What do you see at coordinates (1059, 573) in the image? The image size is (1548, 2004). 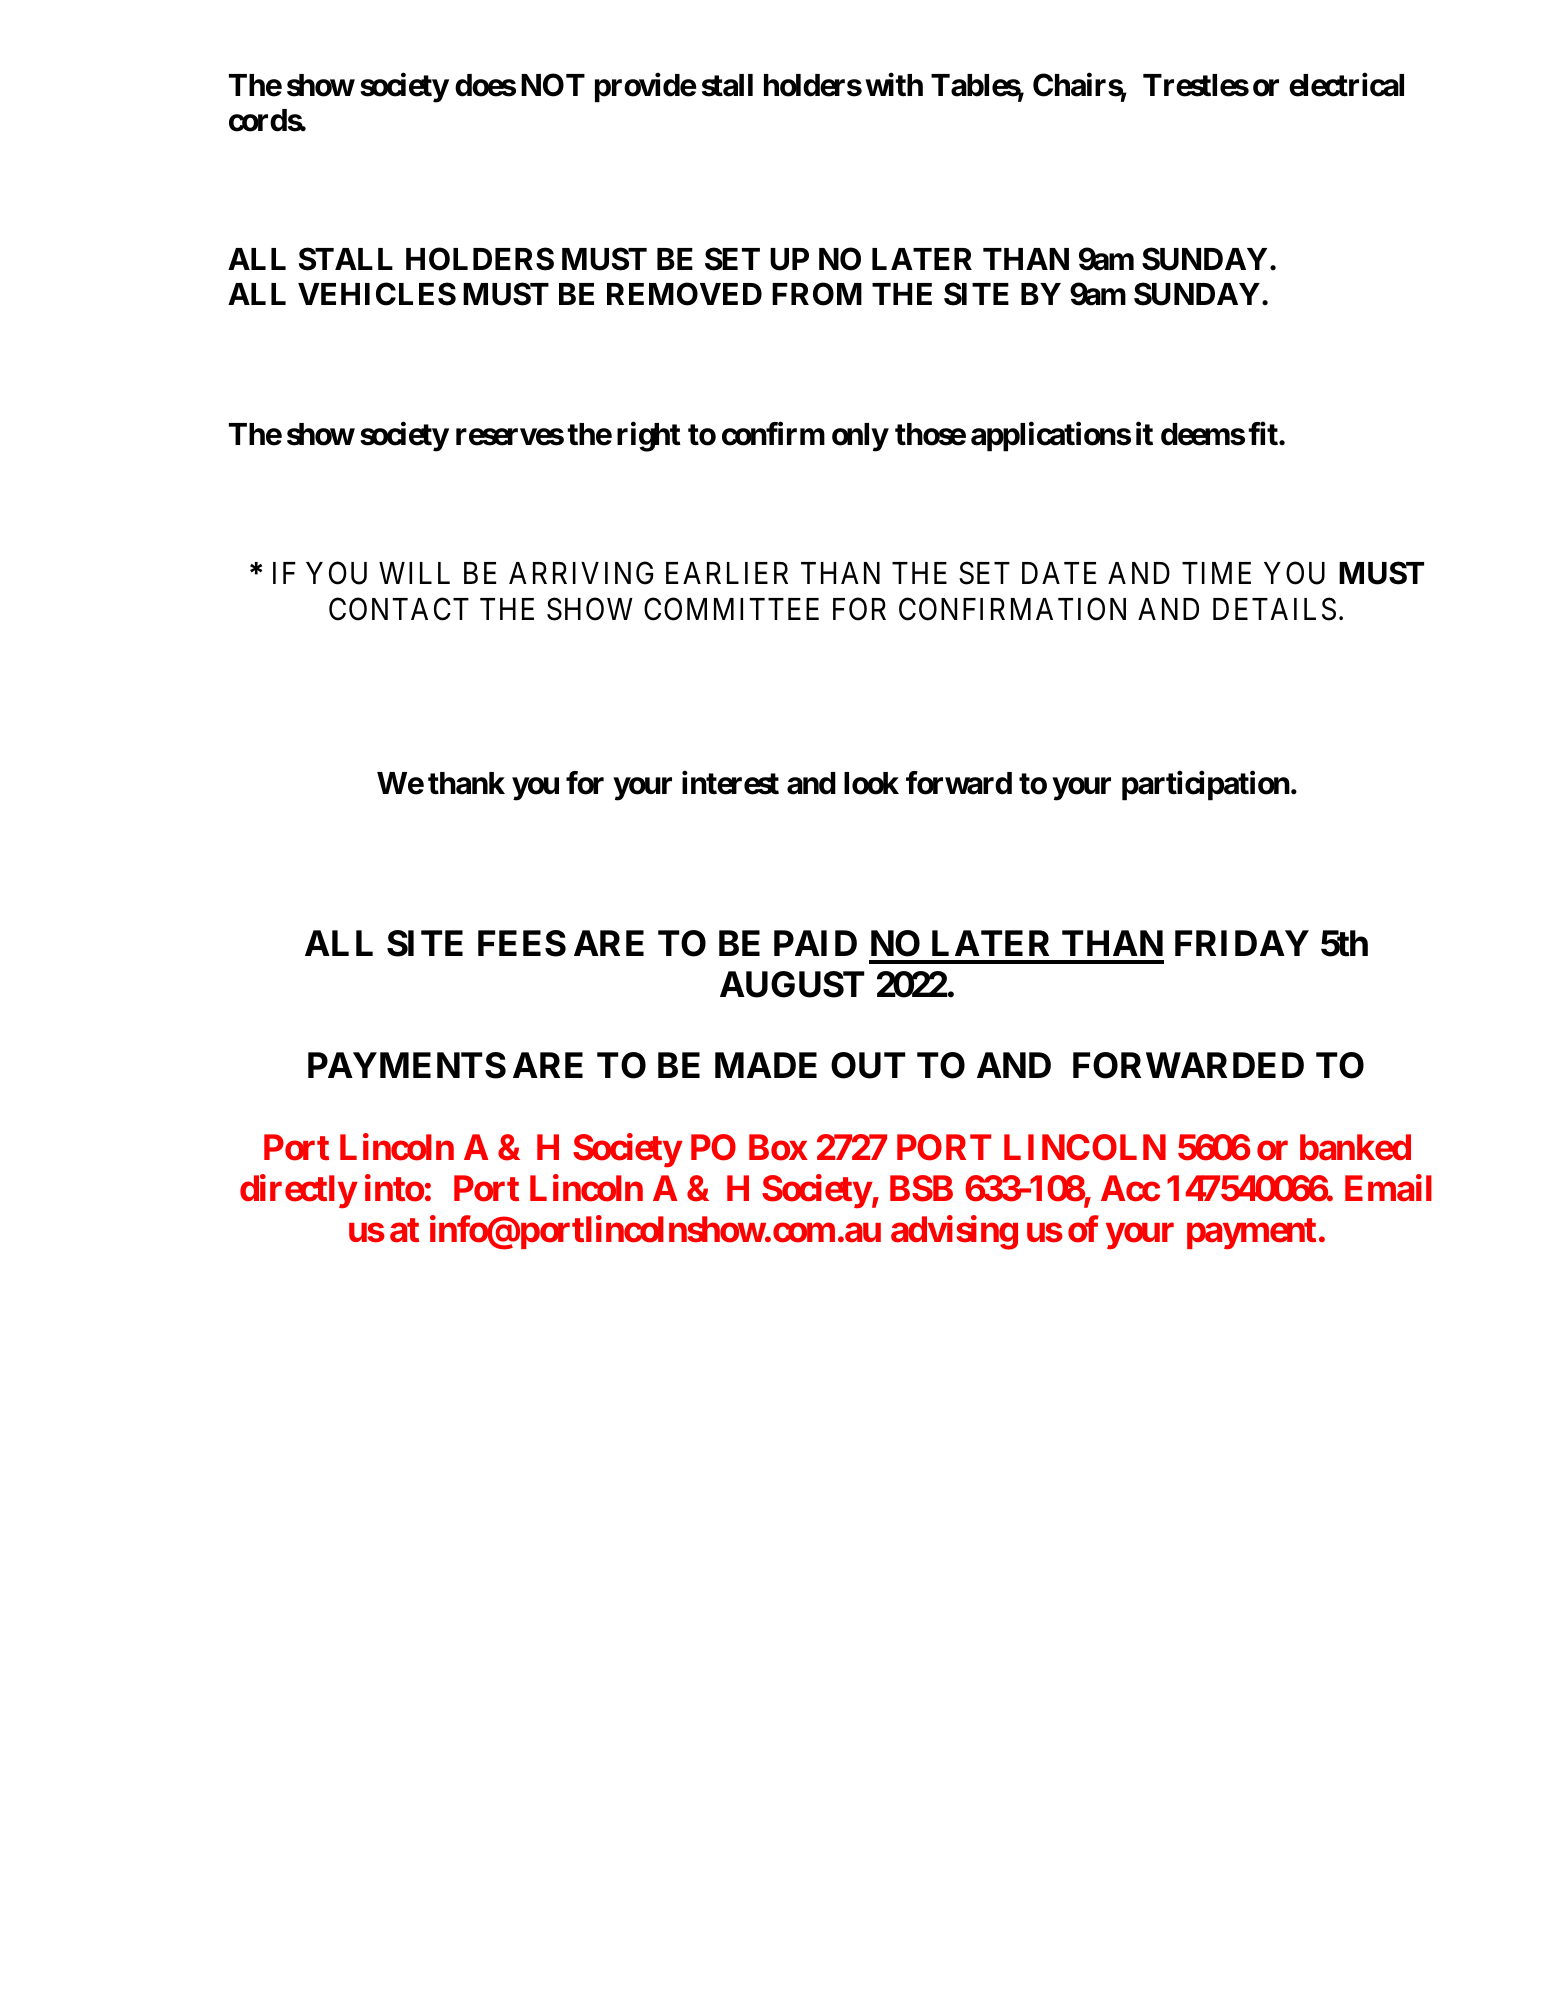 I see `DATE` at bounding box center [1059, 573].
